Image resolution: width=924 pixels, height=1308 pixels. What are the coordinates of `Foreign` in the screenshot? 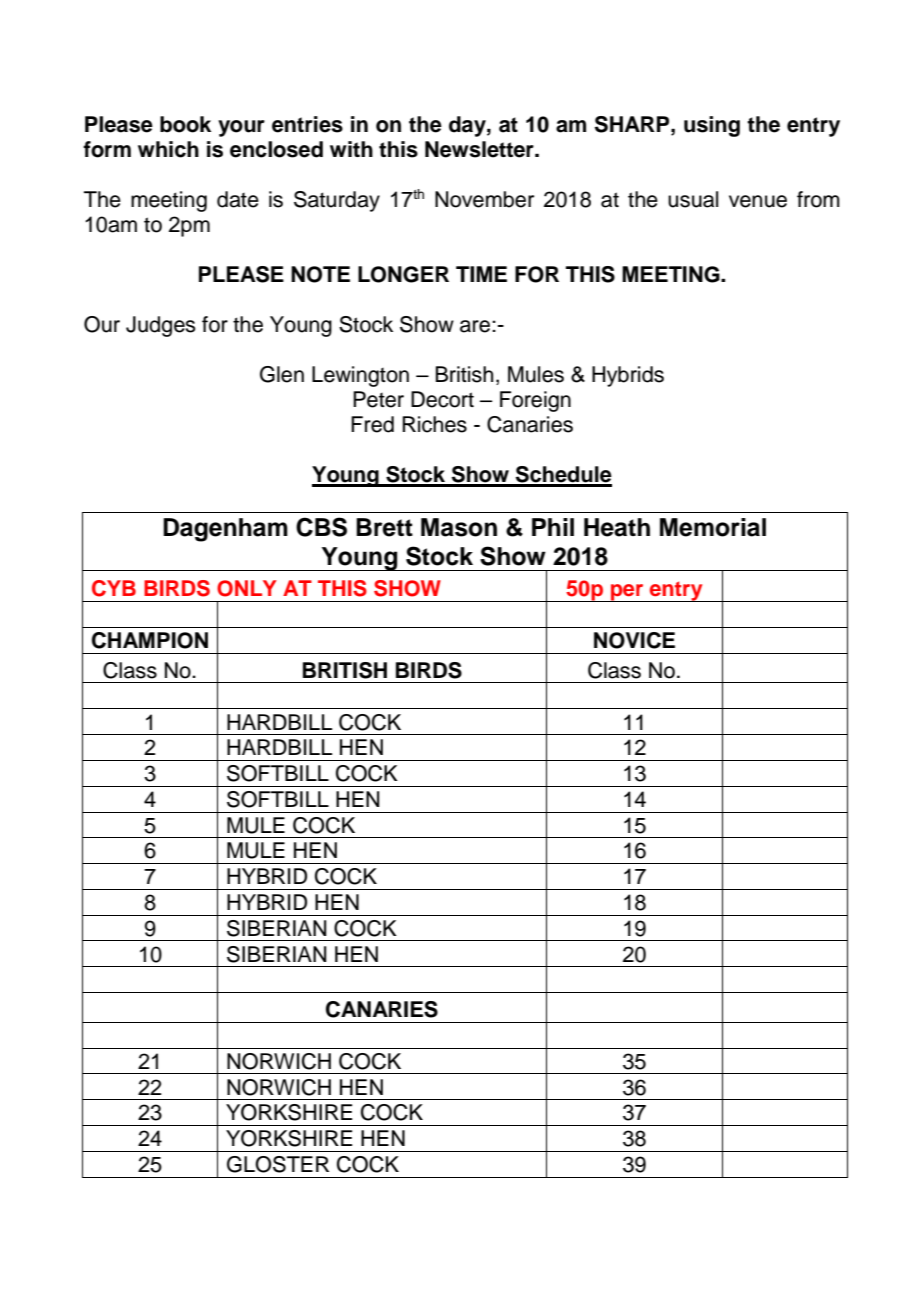 It's located at (535, 401).
